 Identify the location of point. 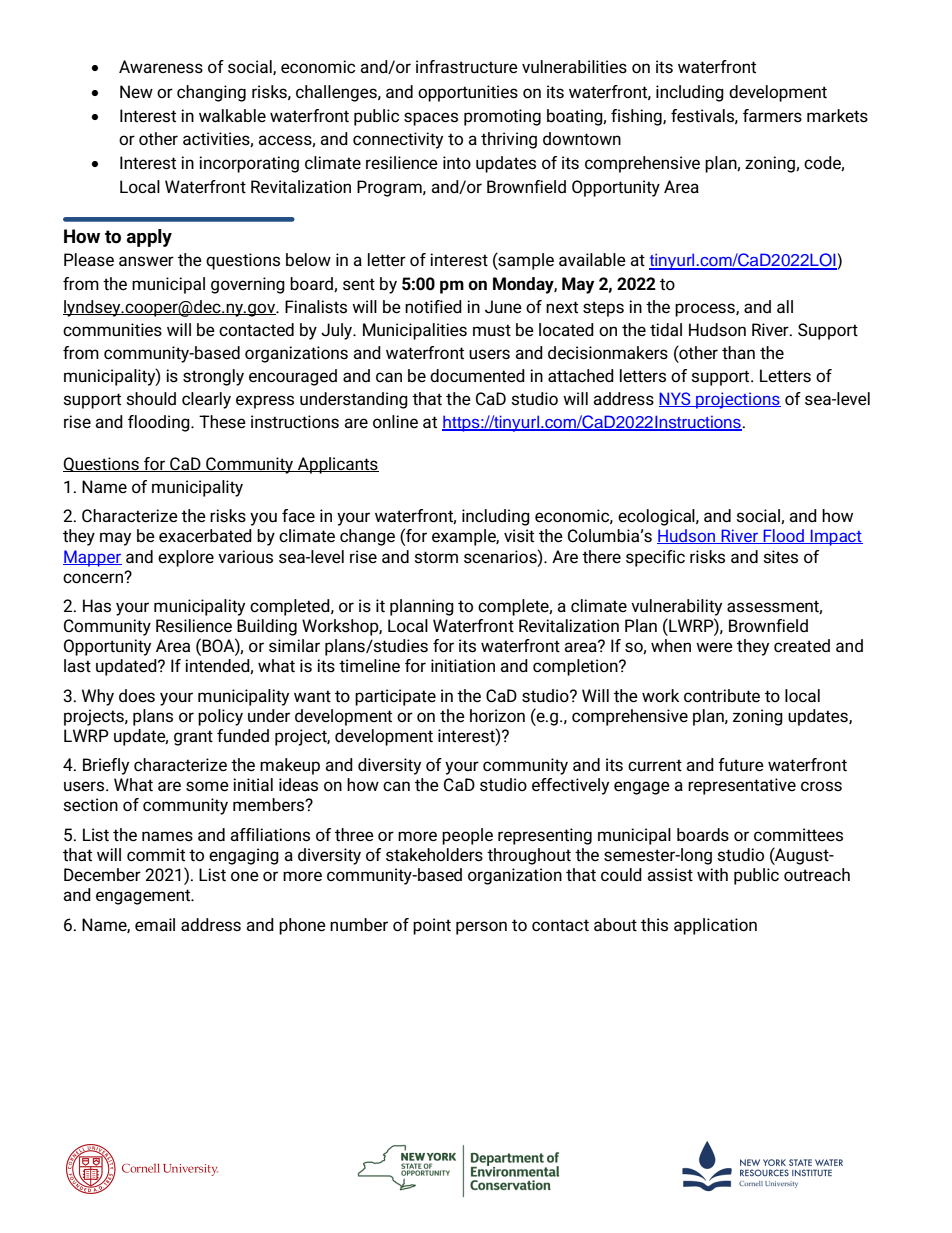
(432, 926).
